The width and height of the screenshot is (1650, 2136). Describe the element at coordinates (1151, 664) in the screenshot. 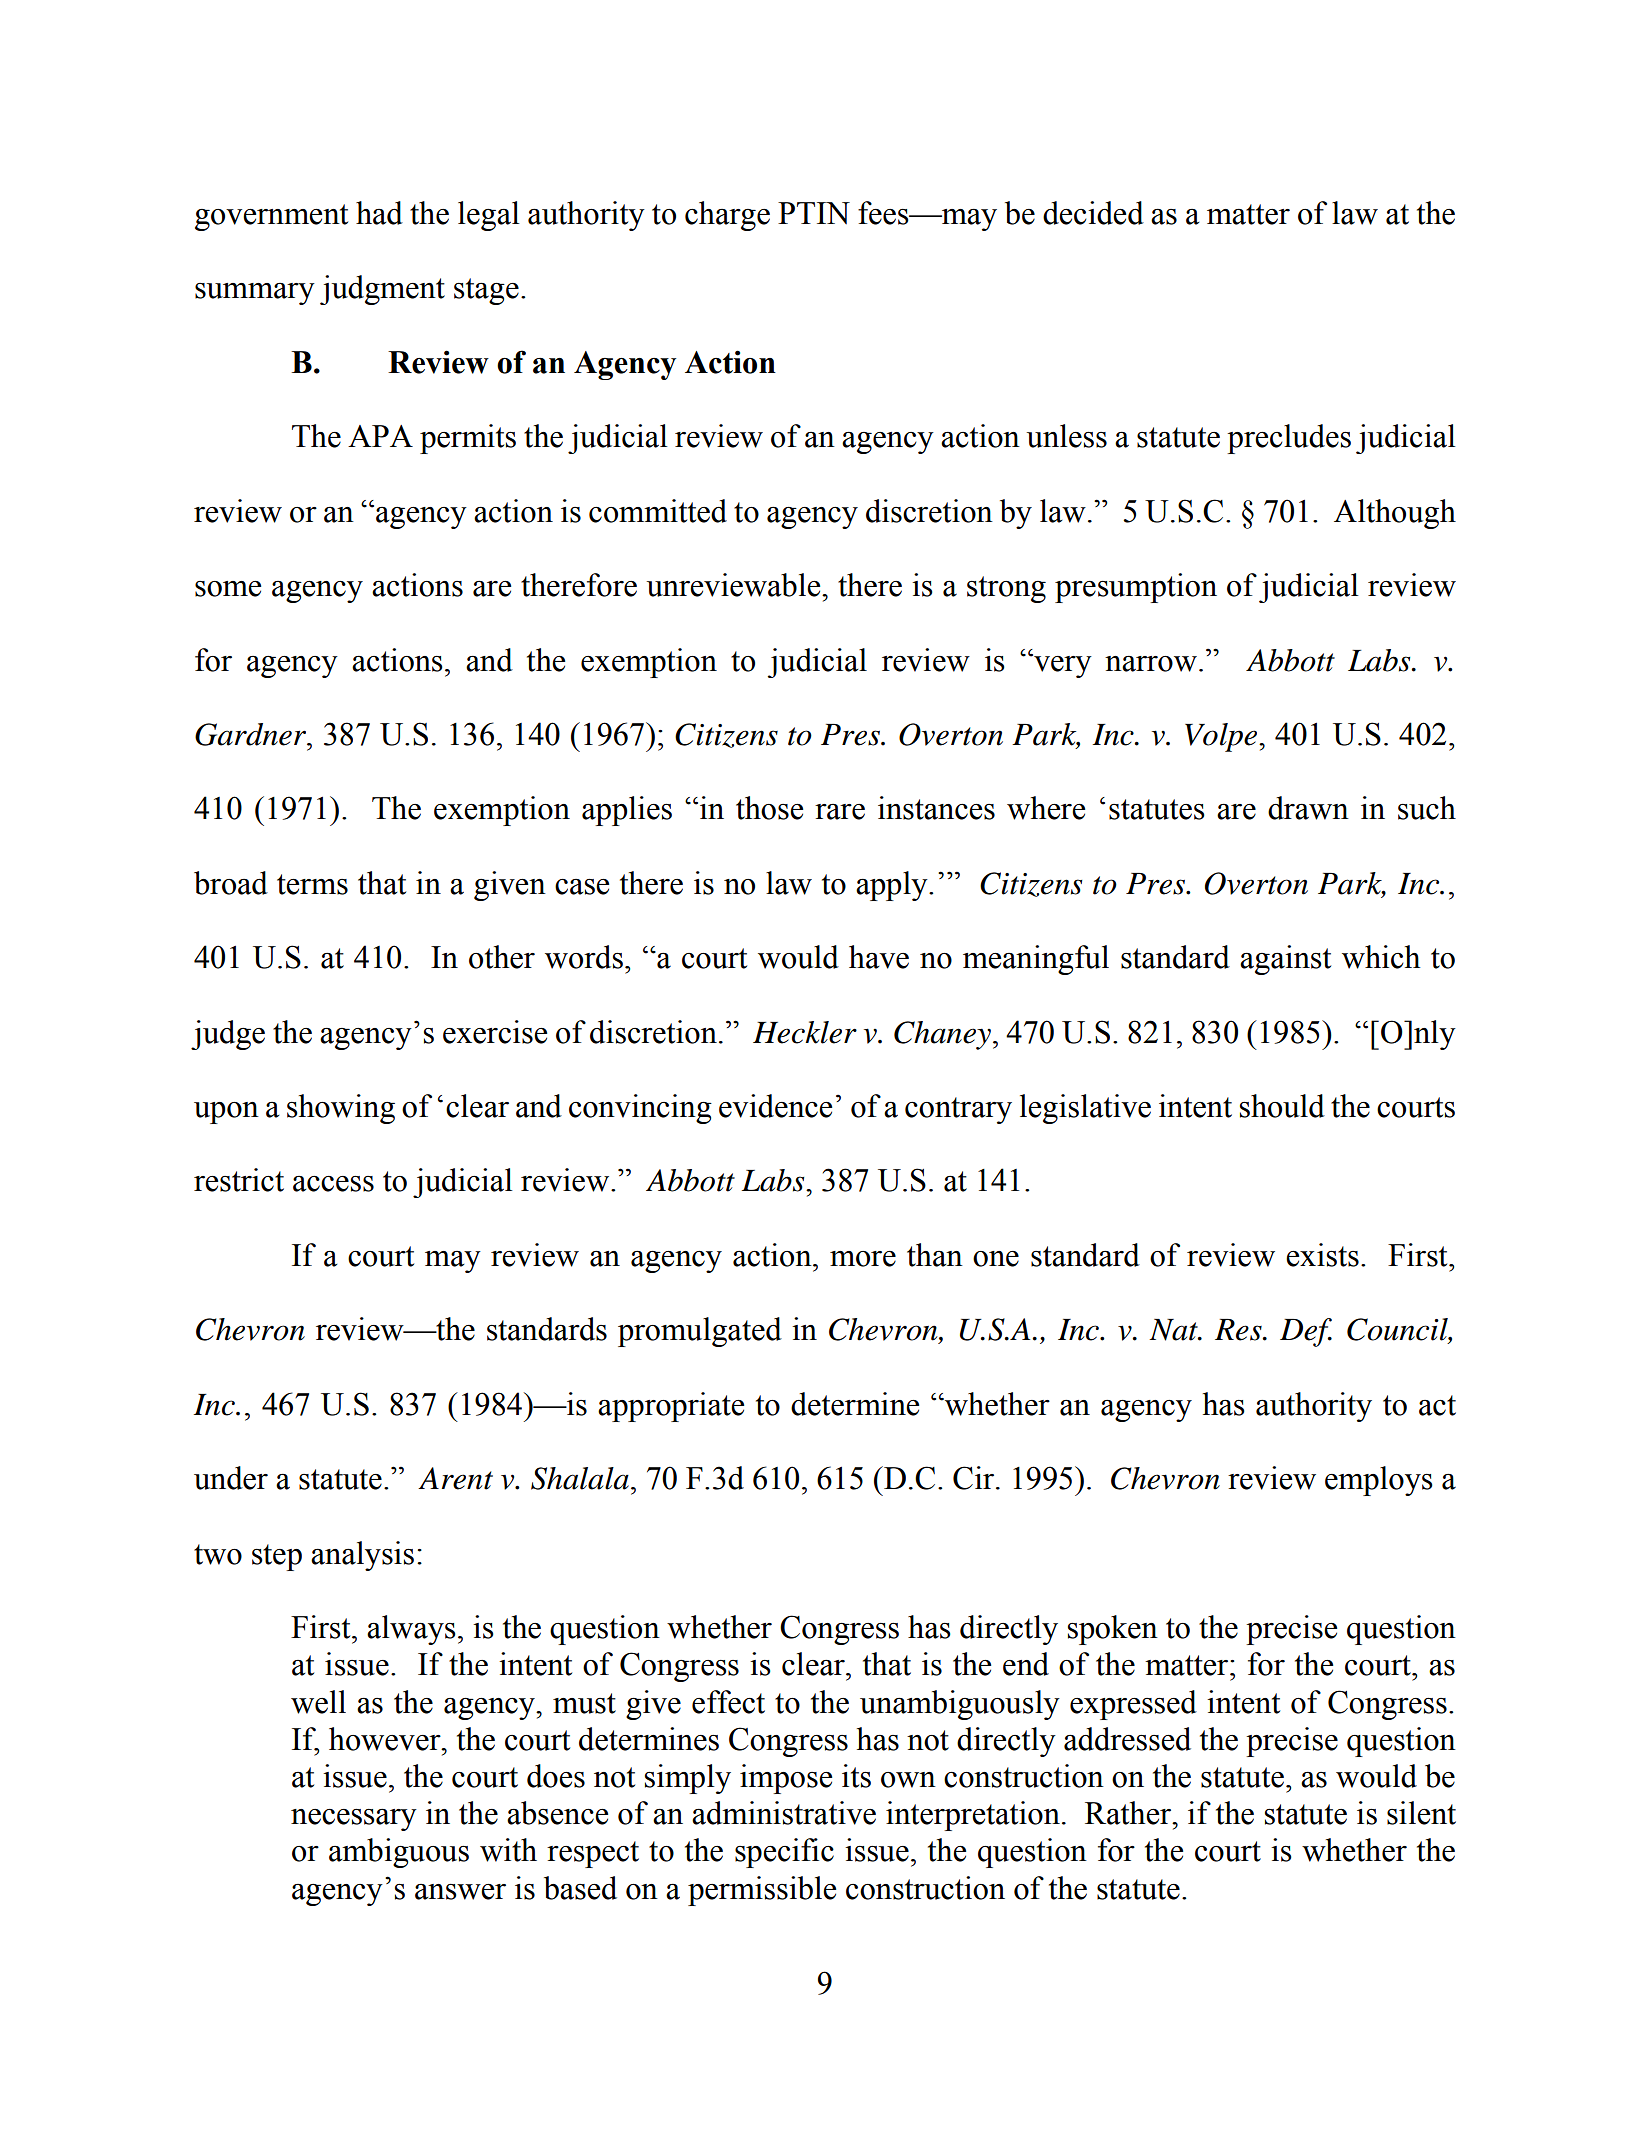

I see `narrow` at that location.
